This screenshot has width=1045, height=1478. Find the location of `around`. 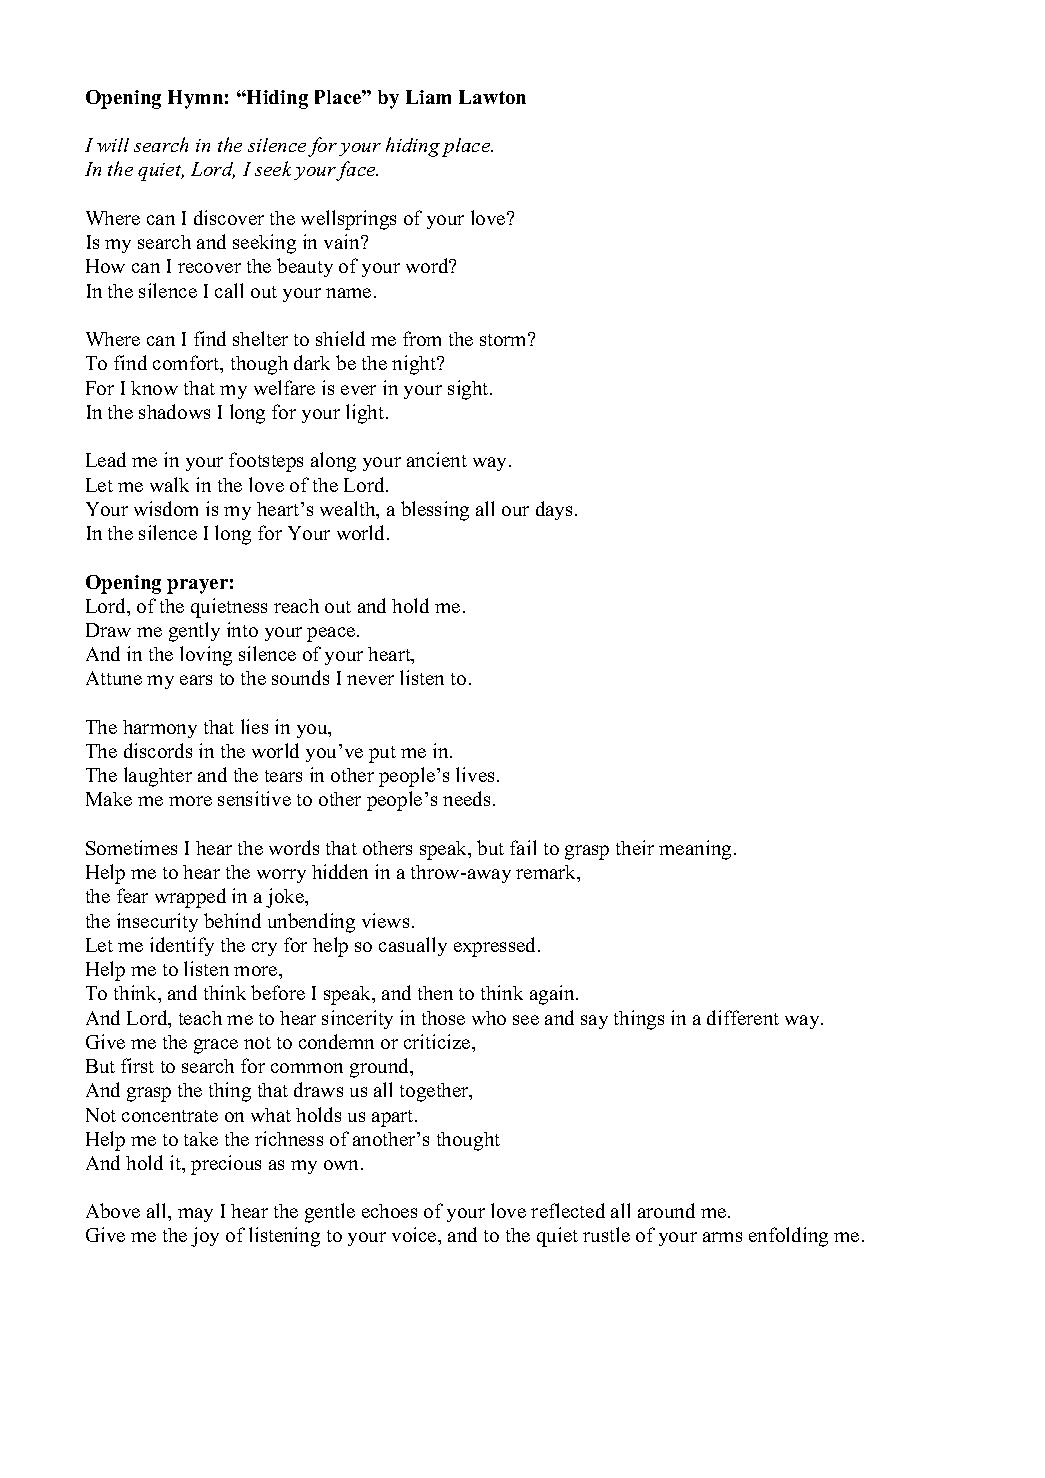

around is located at coordinates (666, 1210).
